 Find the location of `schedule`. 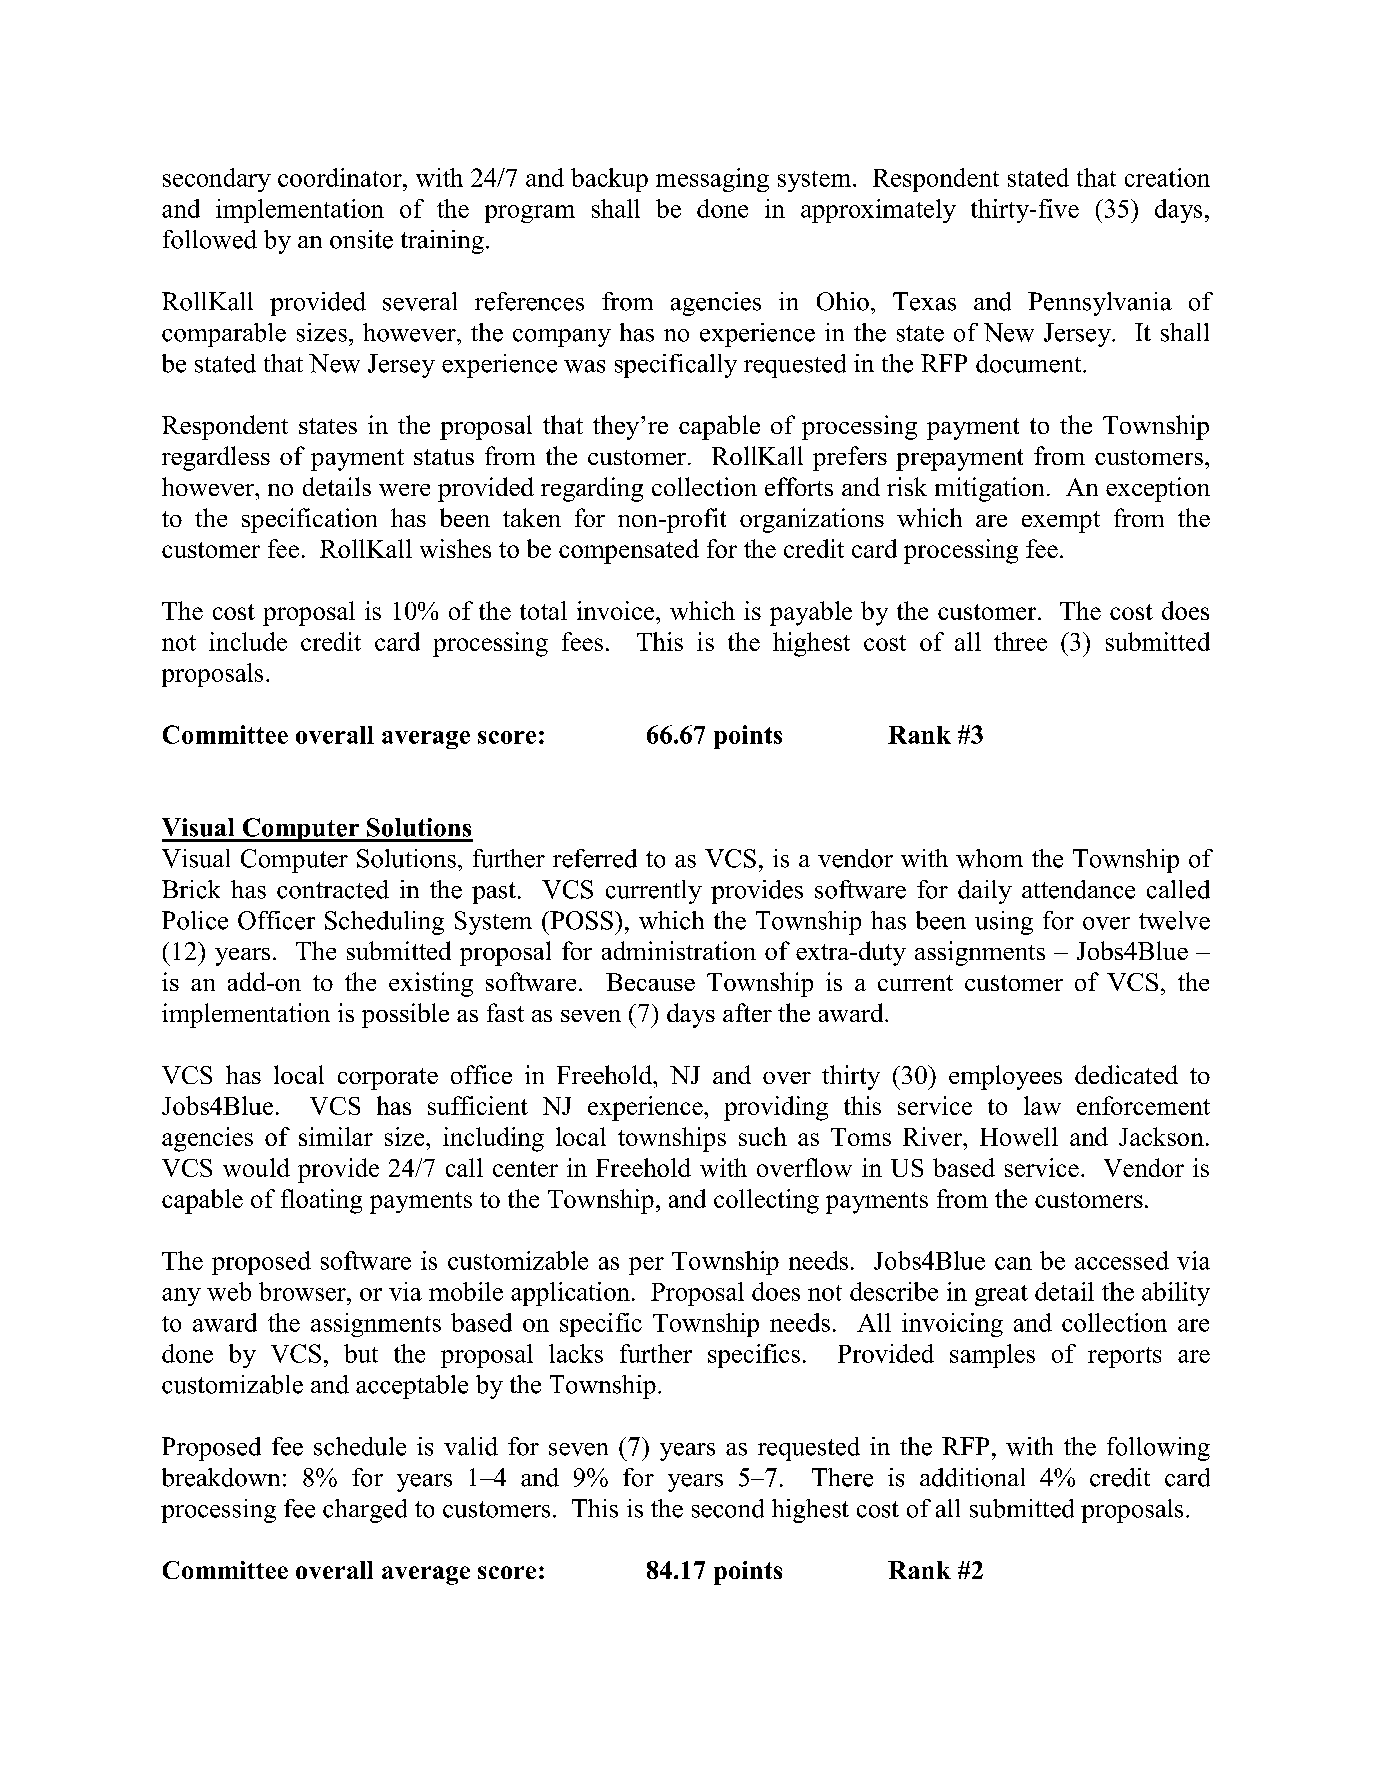

schedule is located at coordinates (360, 1446).
